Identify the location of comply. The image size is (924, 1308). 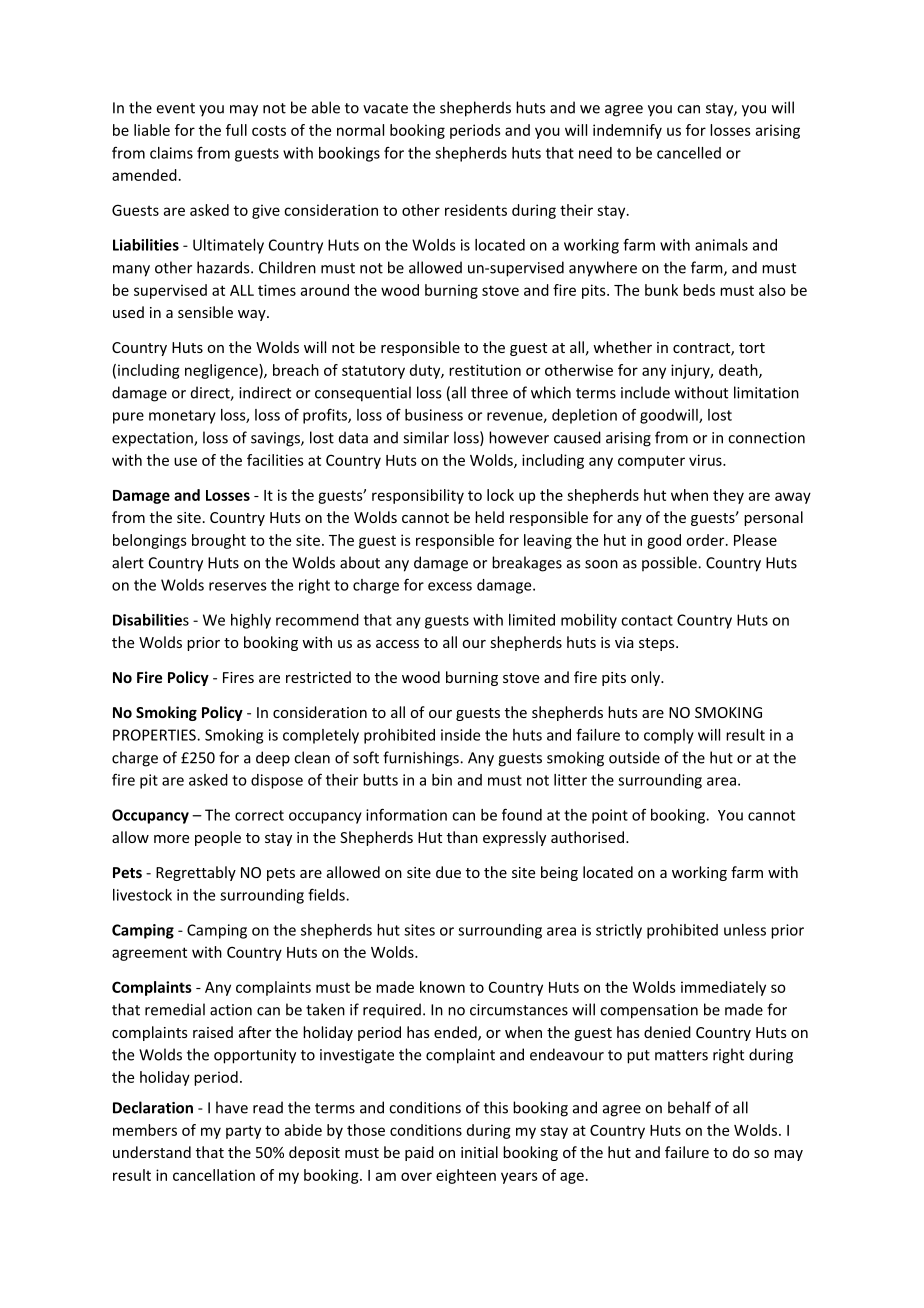
(669, 736).
